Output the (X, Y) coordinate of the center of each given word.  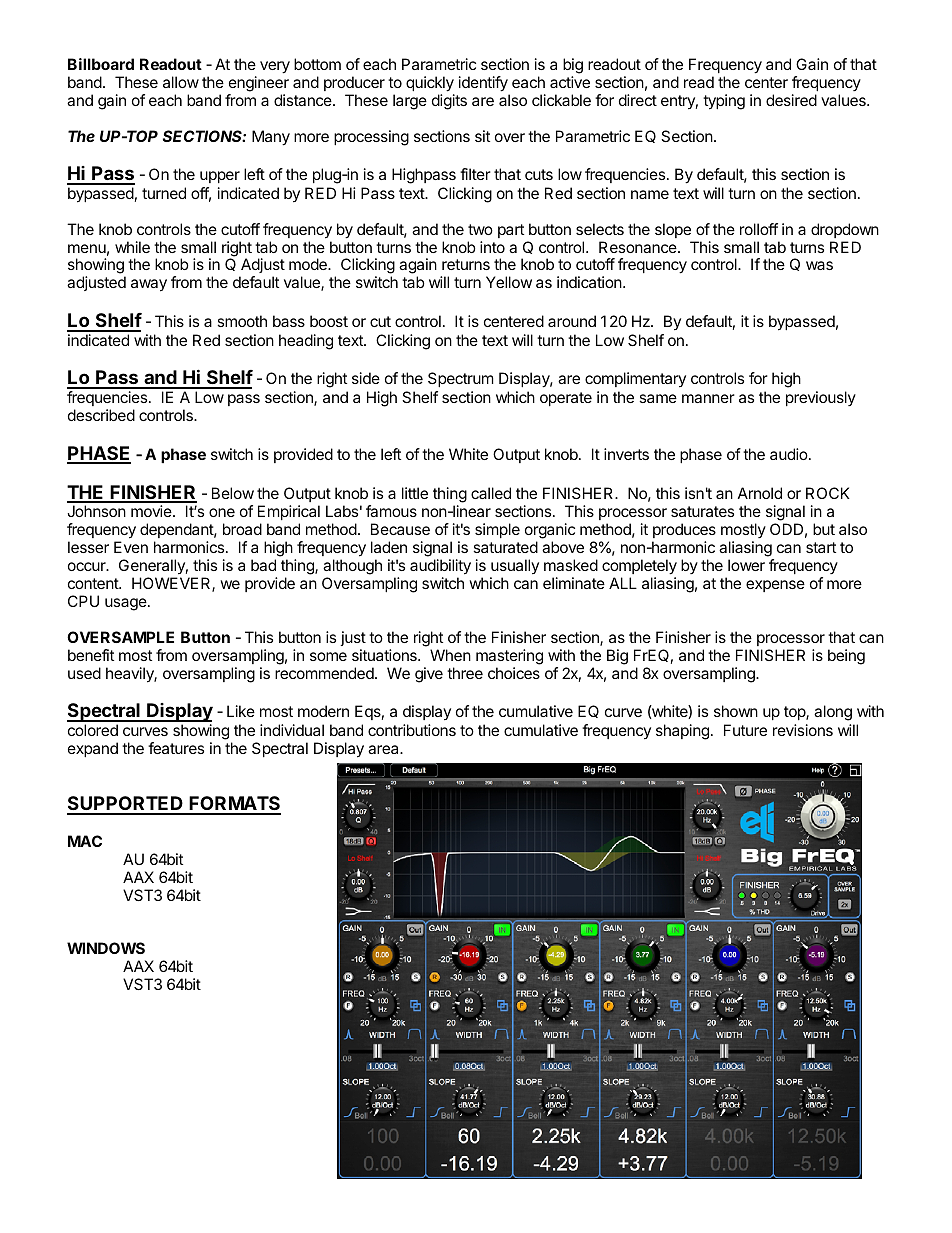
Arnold (760, 493)
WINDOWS (106, 948)
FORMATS (234, 805)
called (491, 493)
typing (724, 102)
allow (181, 82)
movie (152, 511)
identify (483, 84)
